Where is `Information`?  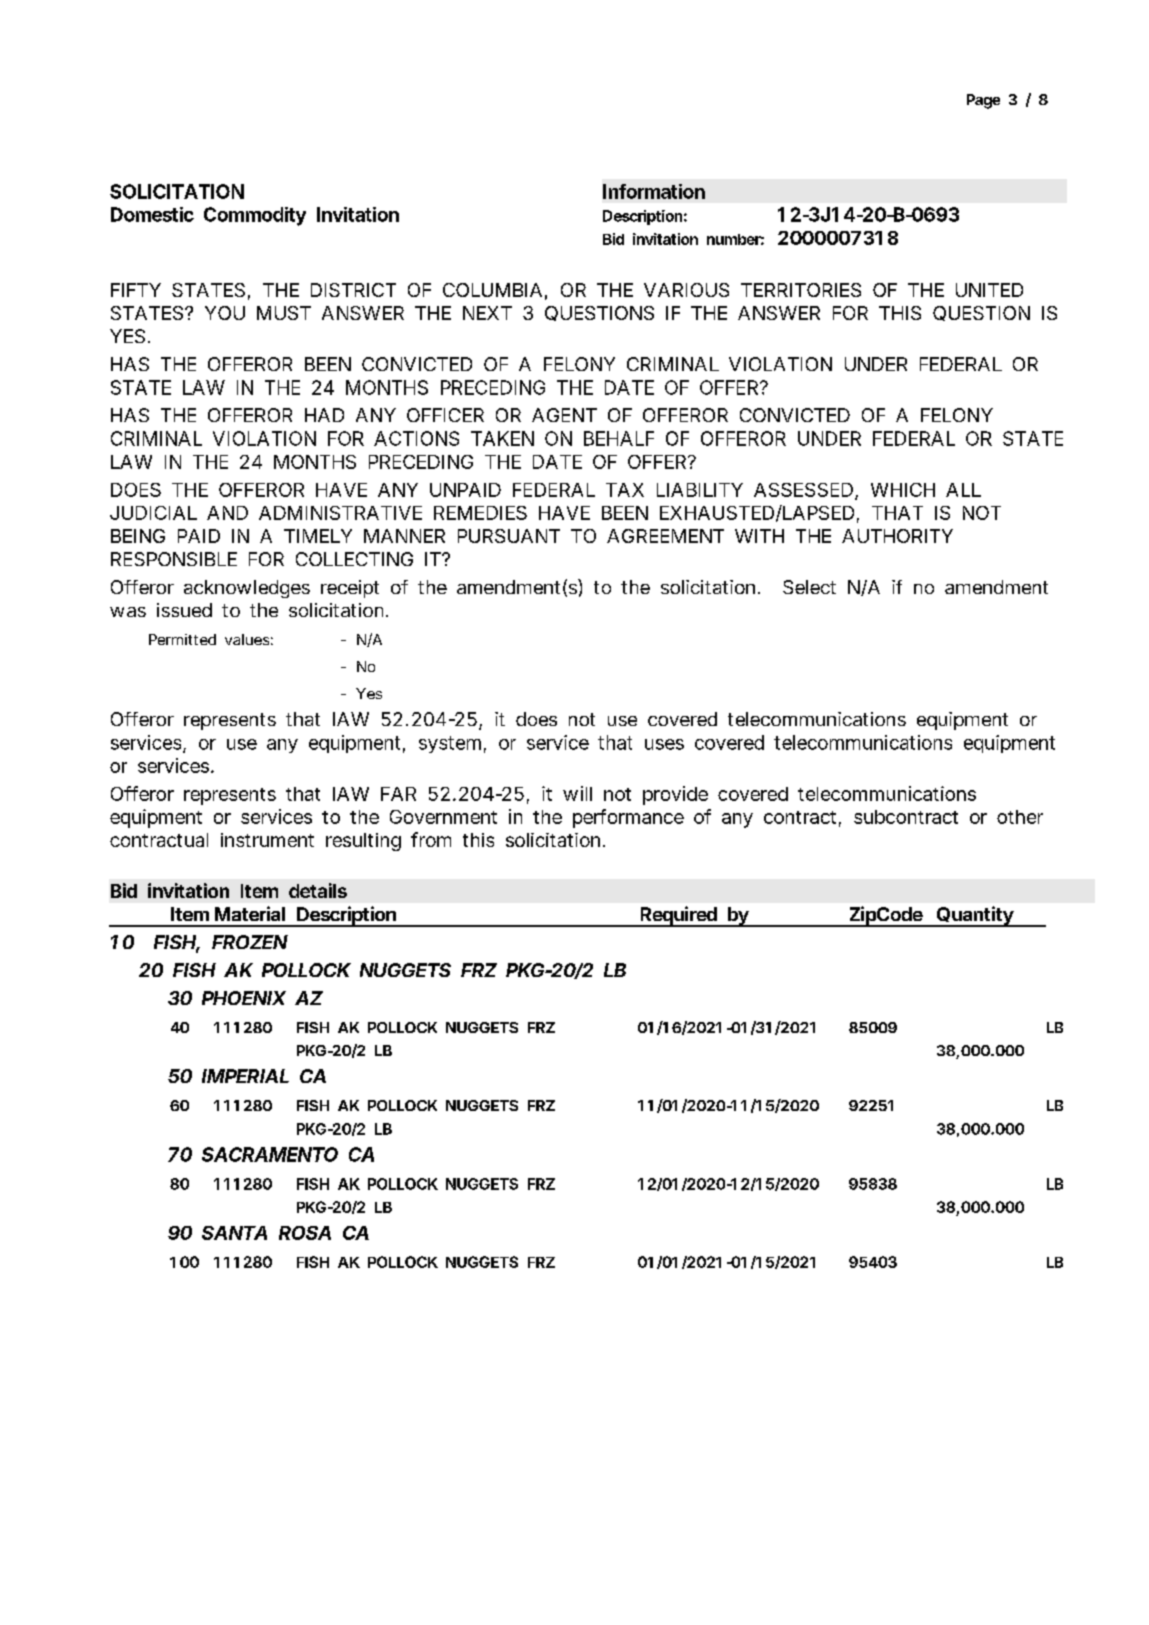 Information is located at coordinates (654, 191).
